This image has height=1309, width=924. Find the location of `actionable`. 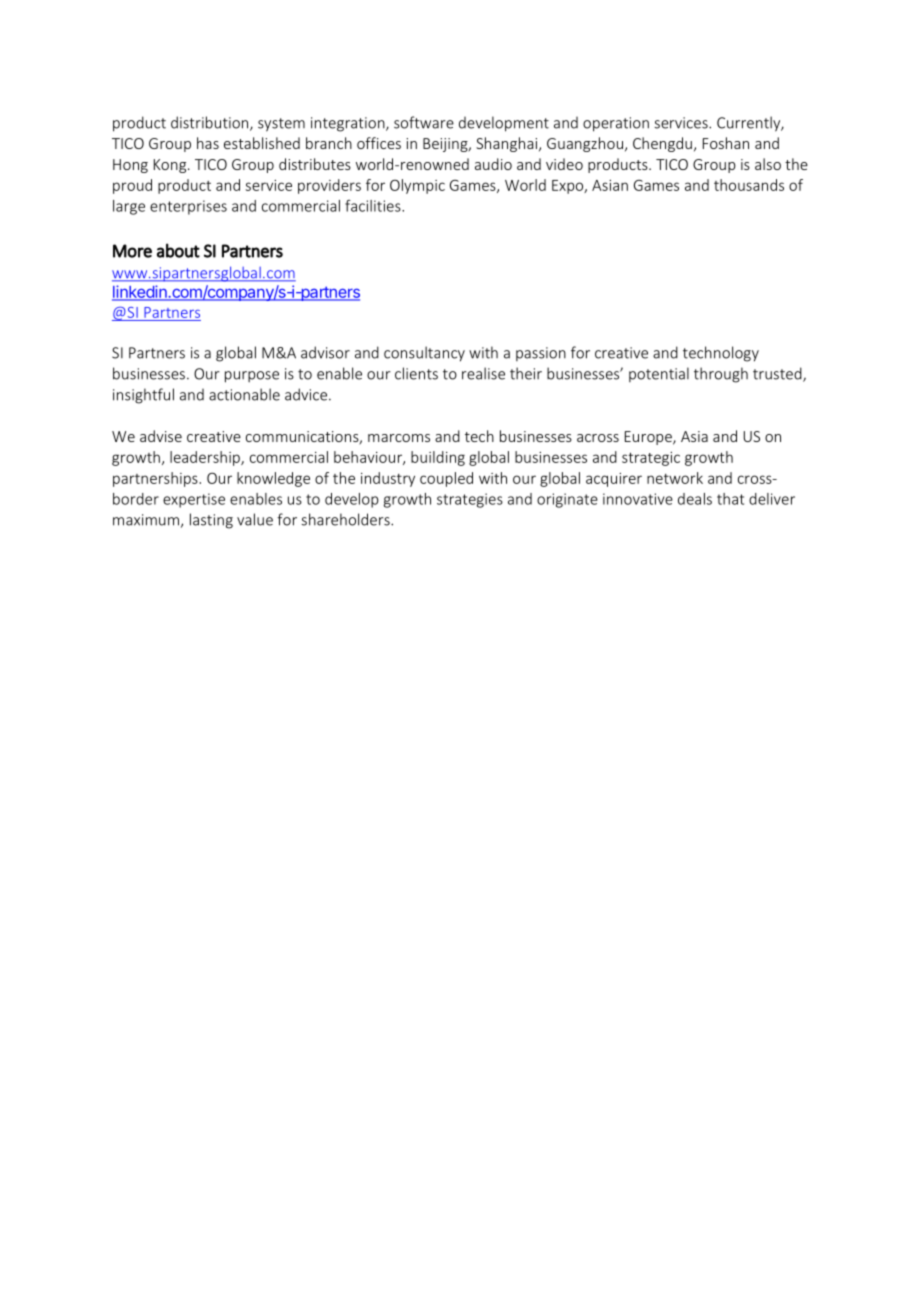

actionable is located at coordinates (244, 394).
